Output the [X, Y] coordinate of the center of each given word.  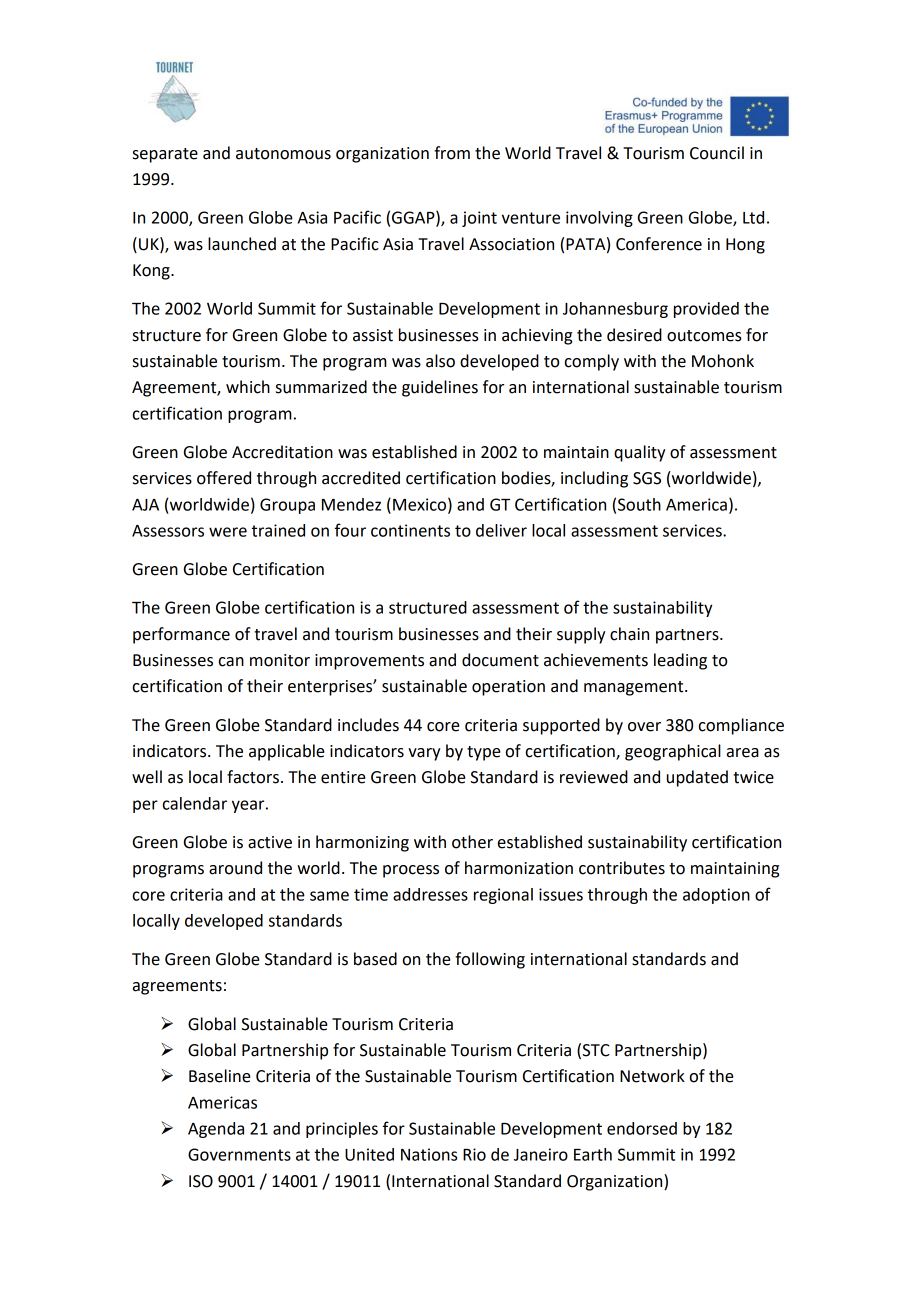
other [472, 842]
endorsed [642, 1128]
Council [717, 153]
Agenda [216, 1130]
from [452, 153]
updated [697, 778]
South [639, 504]
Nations [429, 1154]
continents [410, 530]
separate [165, 155]
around [235, 868]
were [228, 532]
